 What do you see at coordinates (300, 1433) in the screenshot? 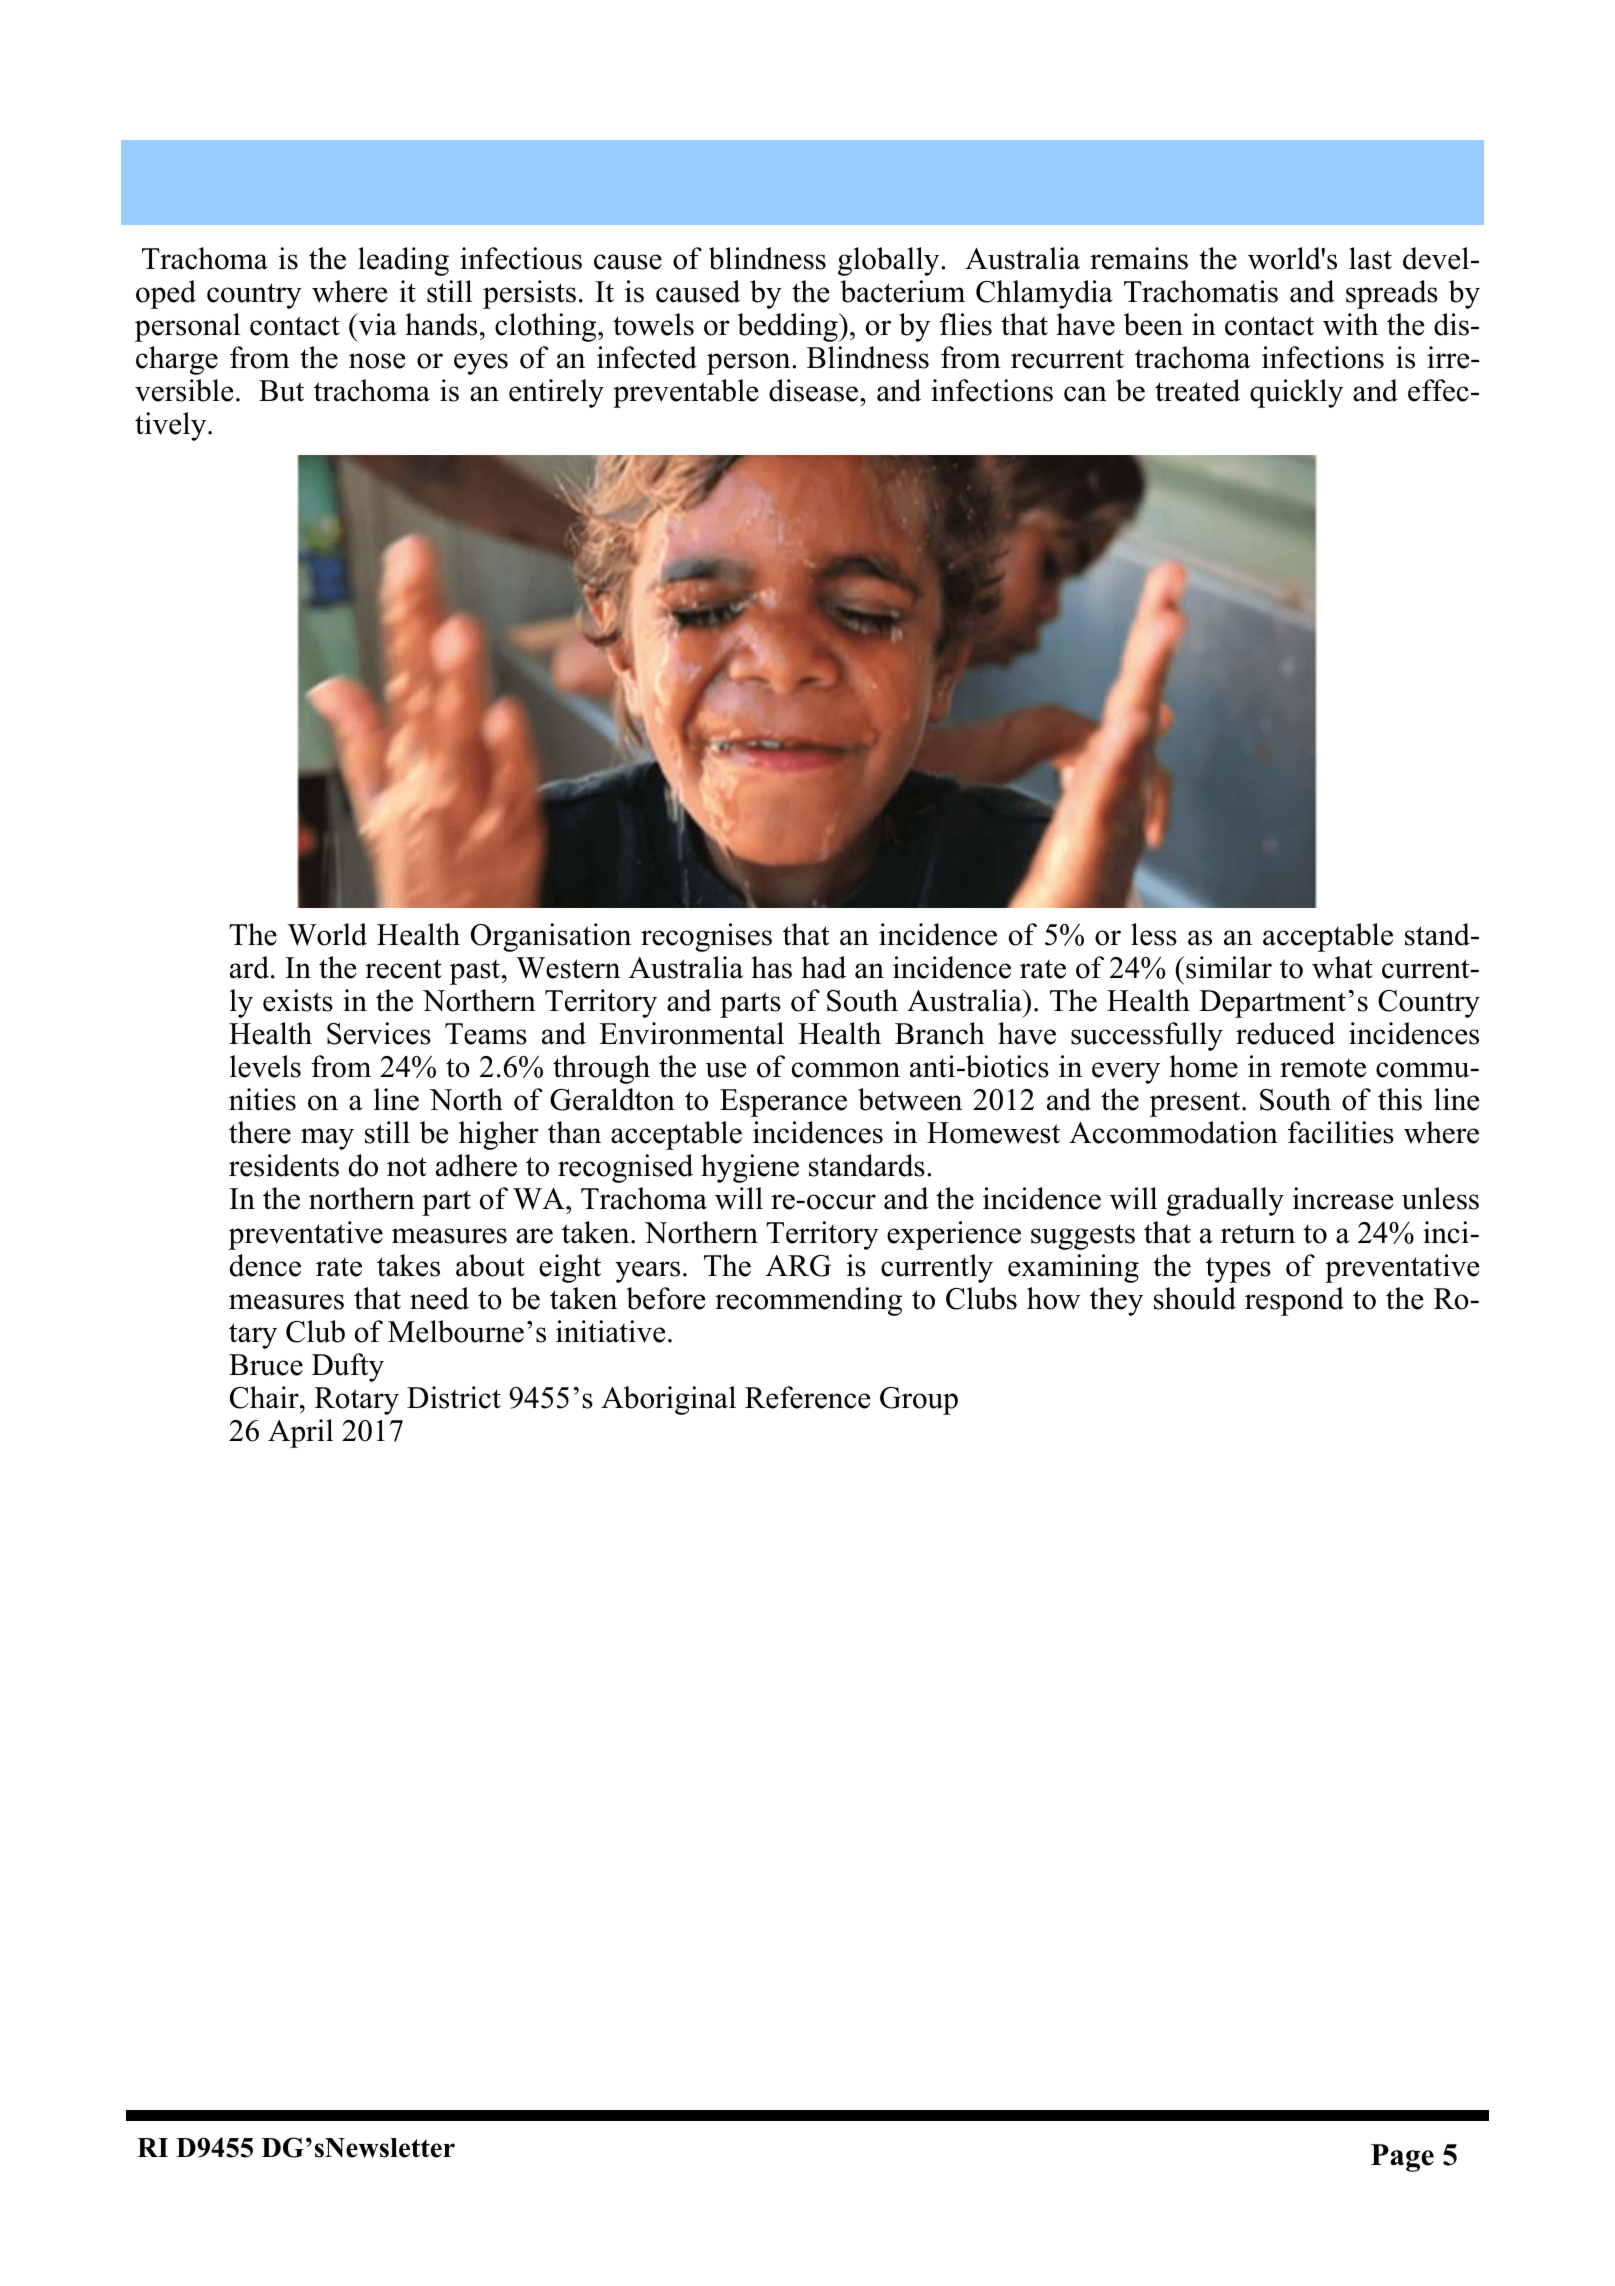
I see `April` at bounding box center [300, 1433].
